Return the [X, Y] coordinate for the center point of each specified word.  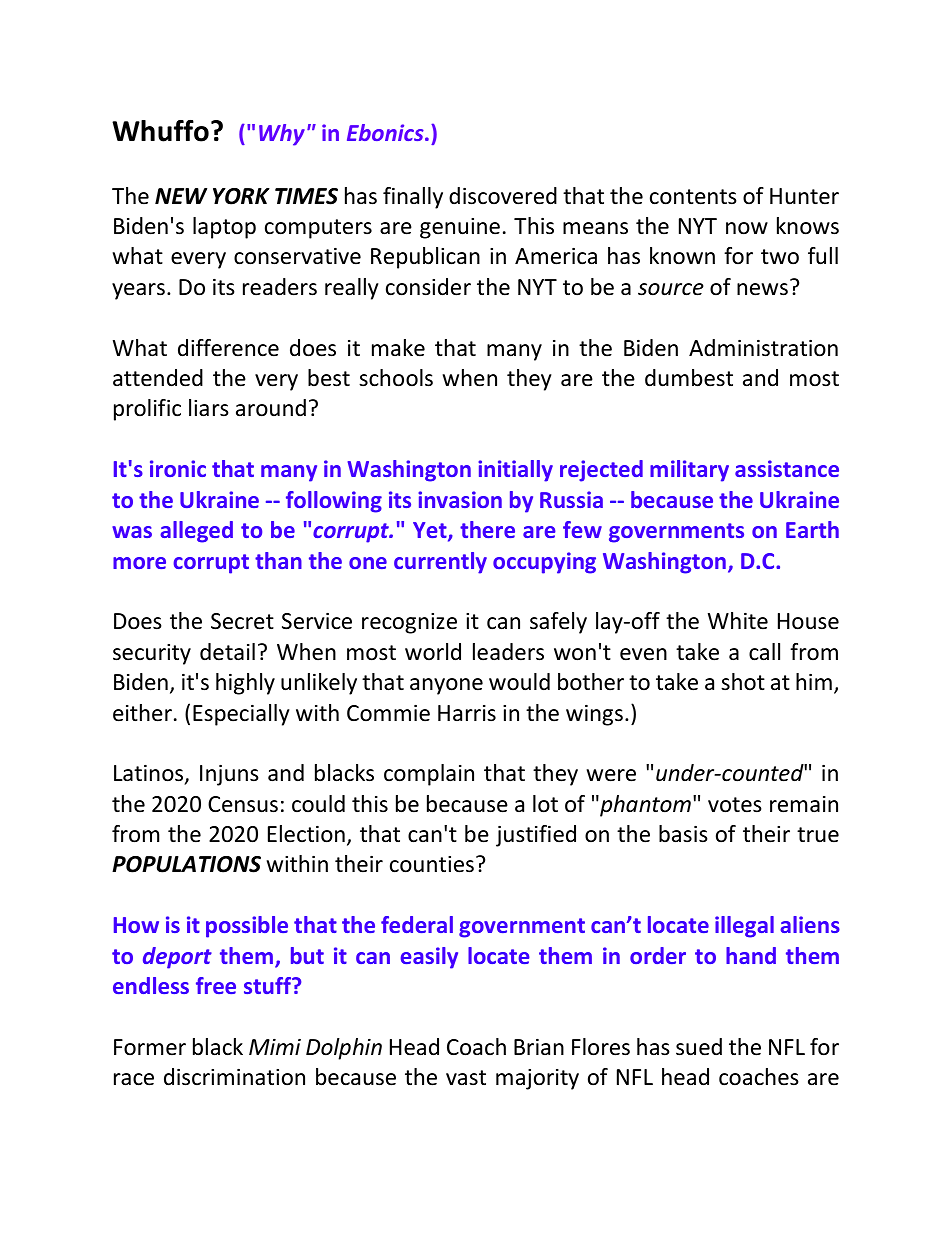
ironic [178, 468]
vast [466, 1078]
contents [693, 197]
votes [735, 805]
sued [699, 1047]
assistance [787, 468]
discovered [503, 196]
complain [429, 775]
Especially [241, 715]
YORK [241, 196]
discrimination [234, 1077]
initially [515, 471]
